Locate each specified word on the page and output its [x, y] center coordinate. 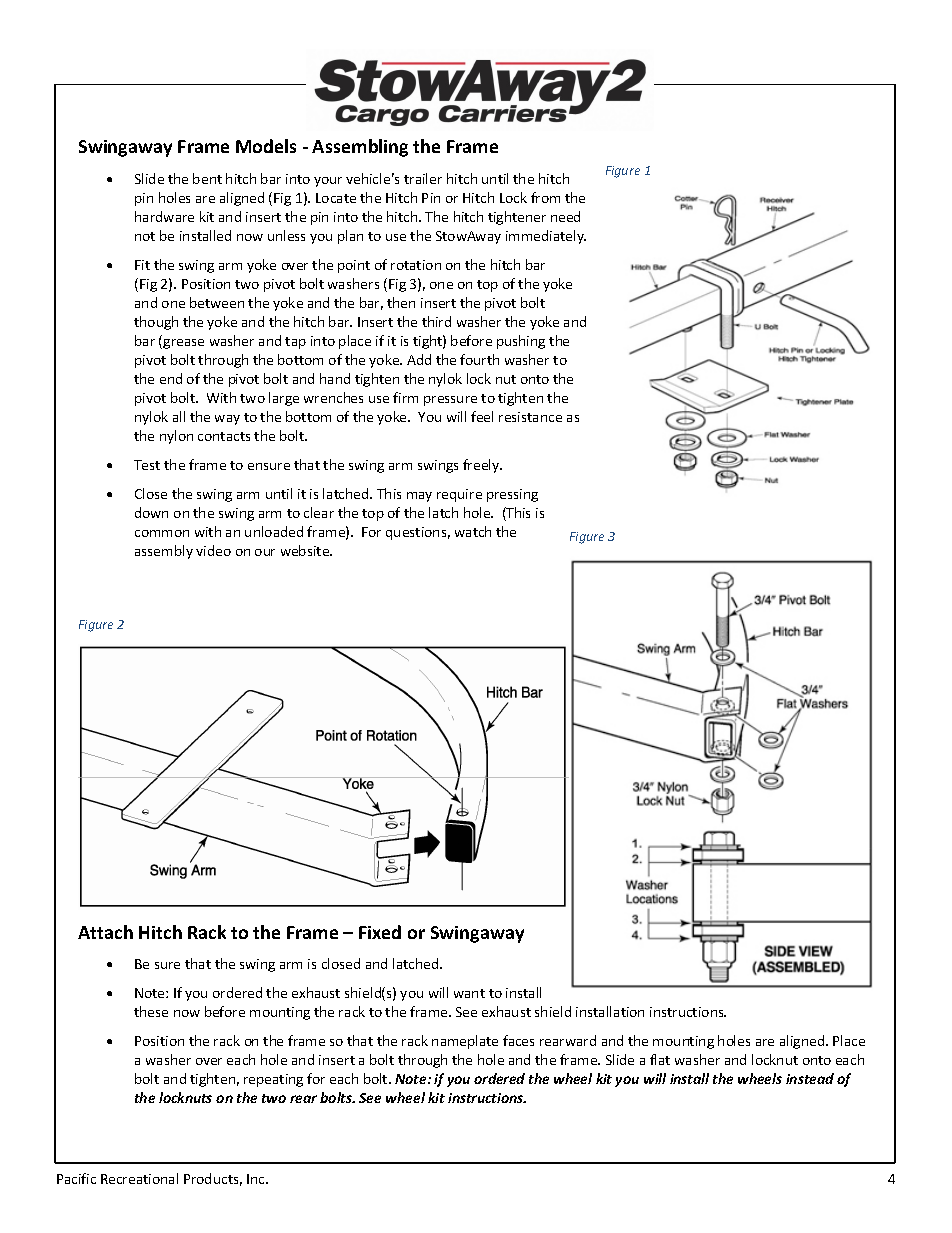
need [565, 216]
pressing [512, 495]
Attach [105, 932]
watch [473, 531]
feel [482, 416]
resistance [530, 417]
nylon [176, 437]
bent [207, 178]
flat [660, 1059]
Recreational [139, 1178]
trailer [423, 178]
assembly [164, 552]
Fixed [380, 932]
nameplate [465, 1042]
